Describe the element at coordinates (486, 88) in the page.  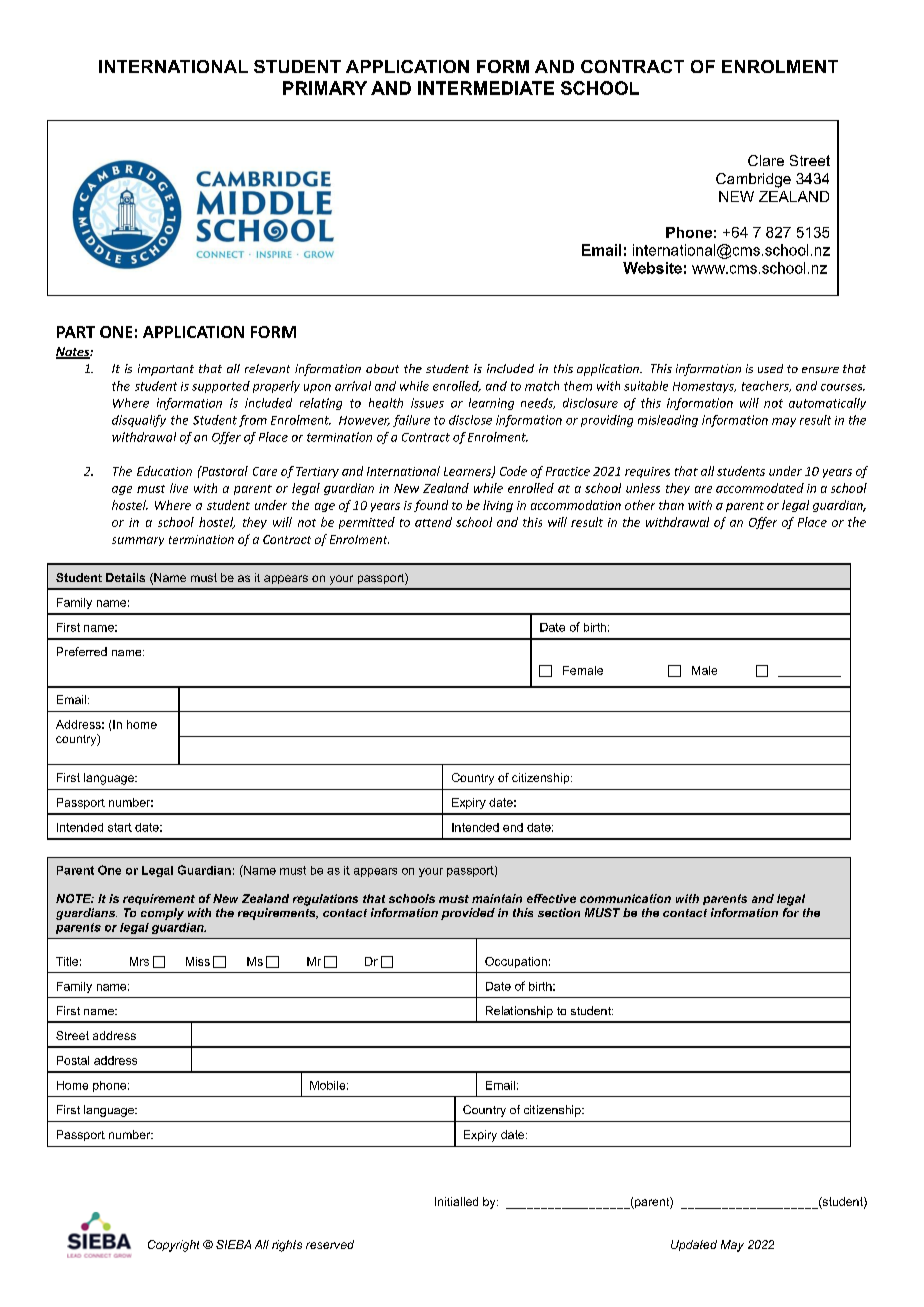
I see `INTERMEDIATE` at that location.
